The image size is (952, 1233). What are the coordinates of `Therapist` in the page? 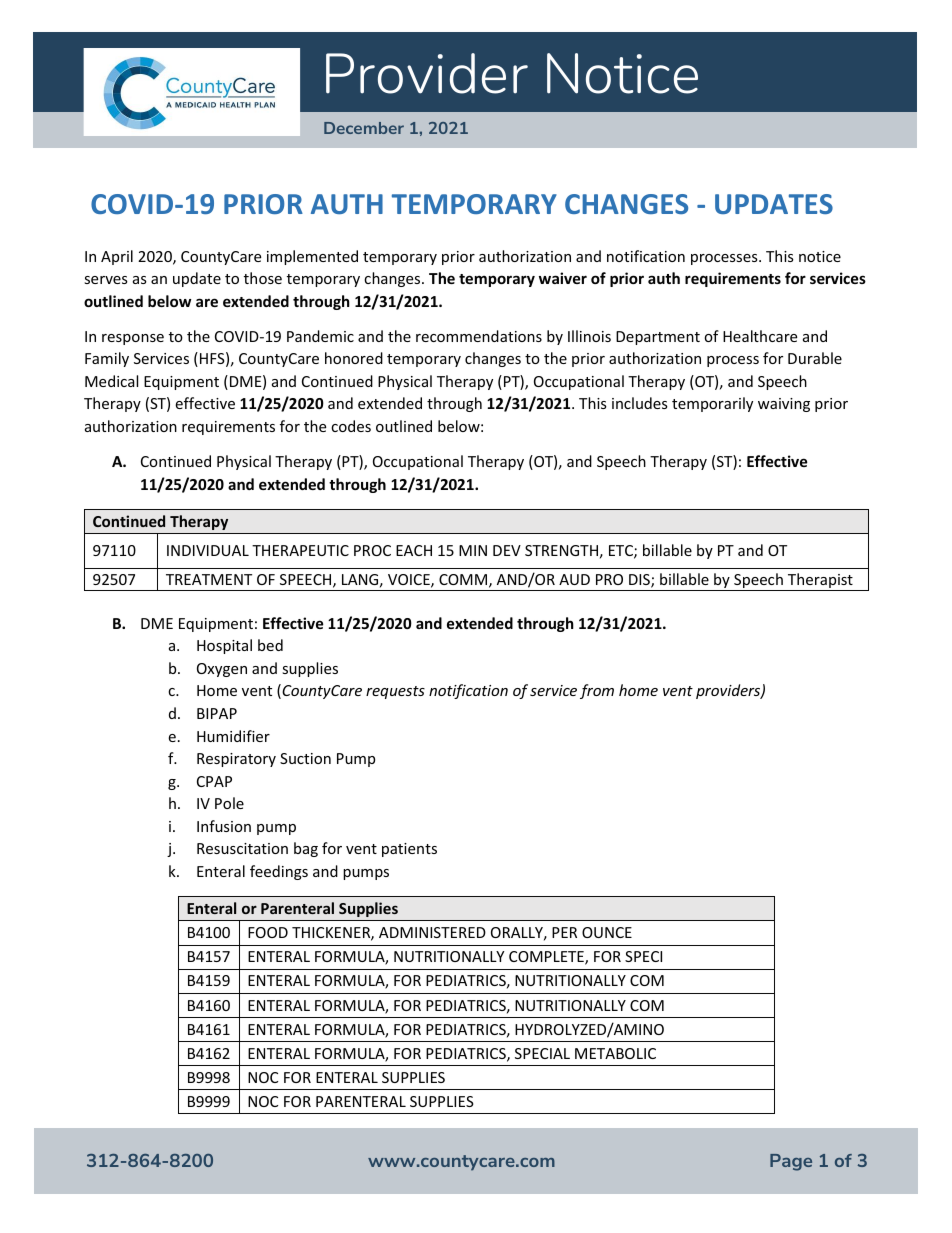 It's located at (820, 582).
